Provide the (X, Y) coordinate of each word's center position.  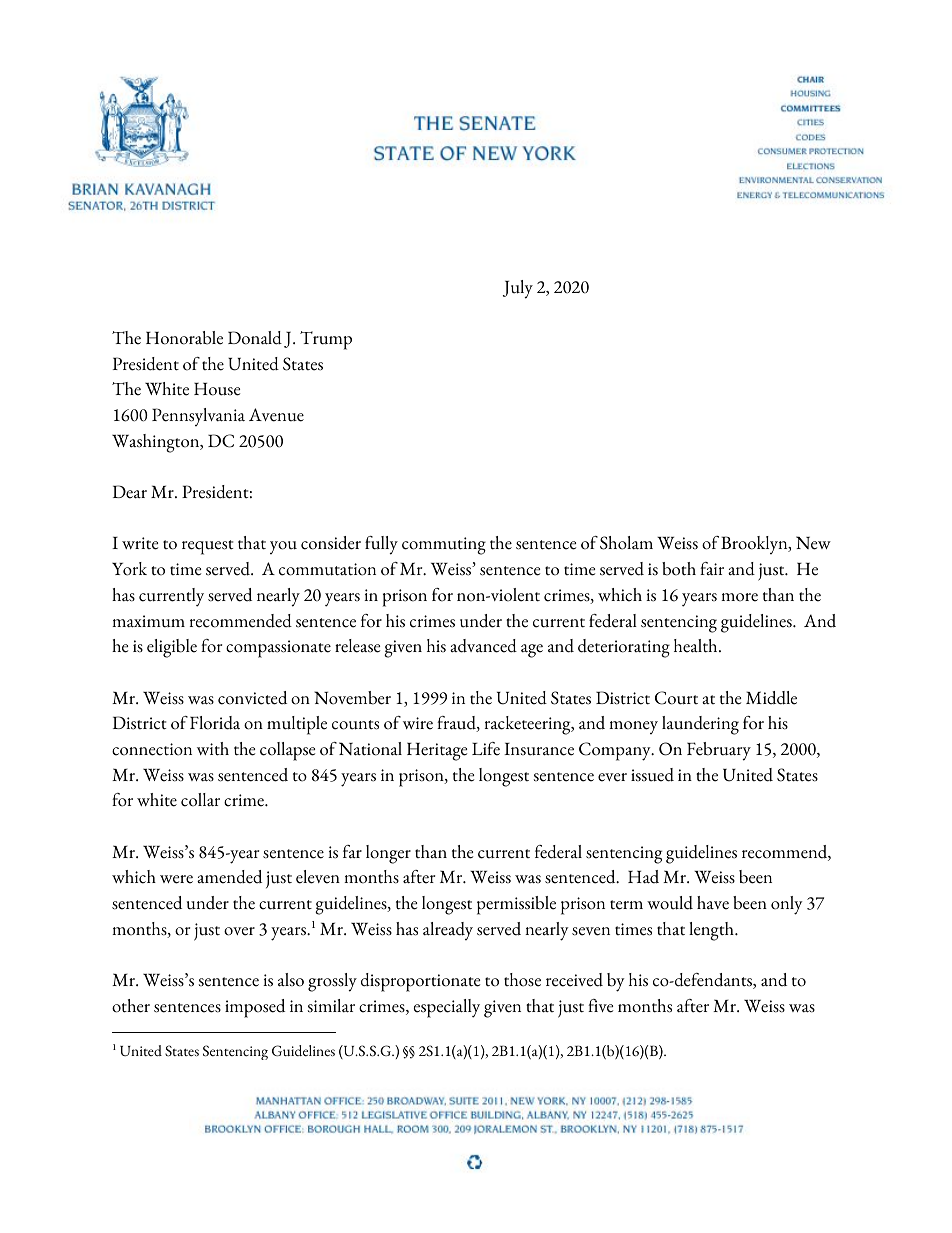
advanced (483, 646)
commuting (444, 546)
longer (388, 854)
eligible (172, 648)
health (697, 646)
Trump (326, 340)
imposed (255, 1008)
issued (652, 775)
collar (200, 800)
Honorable (184, 338)
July (518, 289)
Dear (130, 492)
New (813, 543)
